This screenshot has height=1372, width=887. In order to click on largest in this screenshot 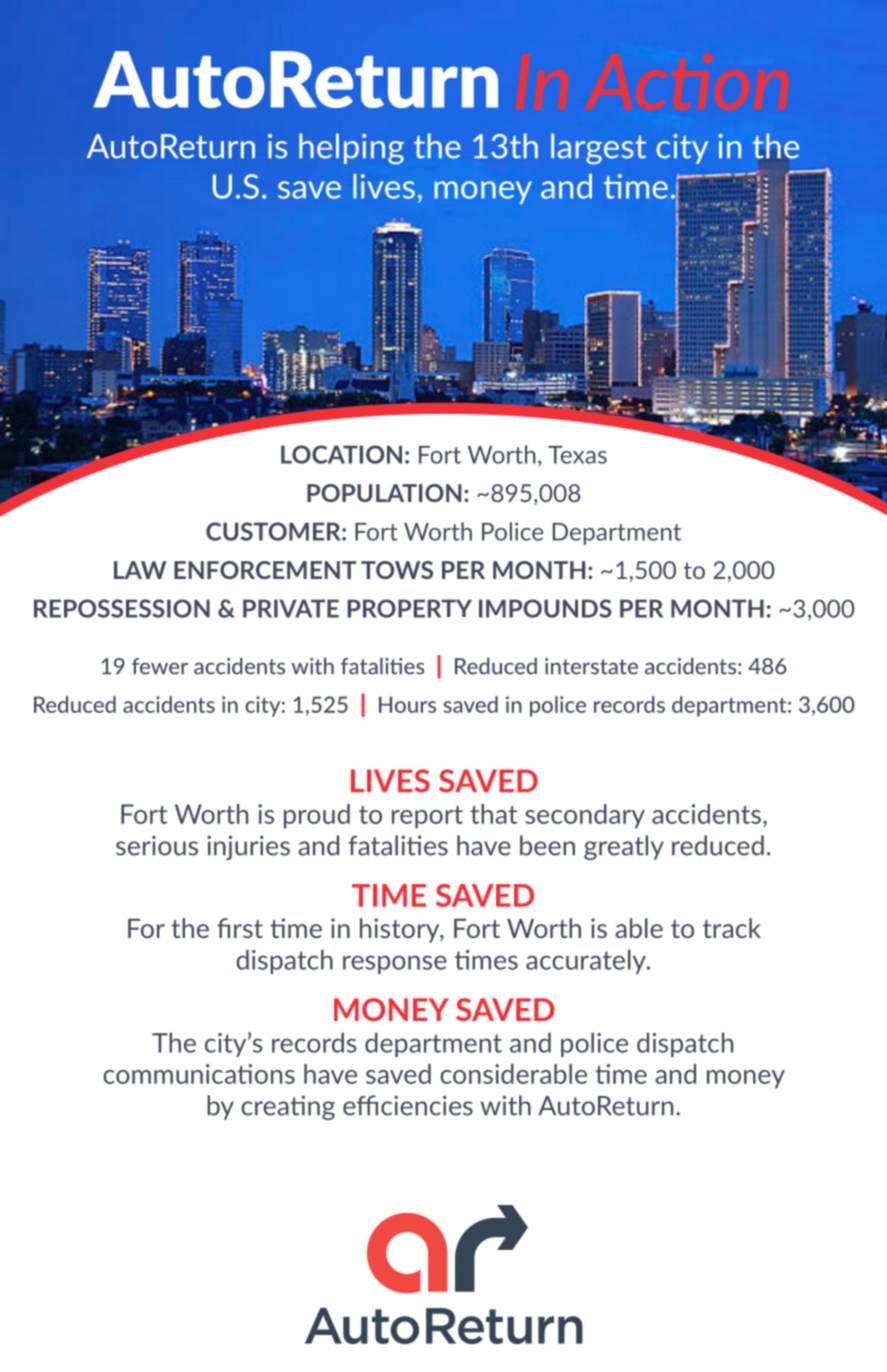, I will do `click(598, 149)`.
